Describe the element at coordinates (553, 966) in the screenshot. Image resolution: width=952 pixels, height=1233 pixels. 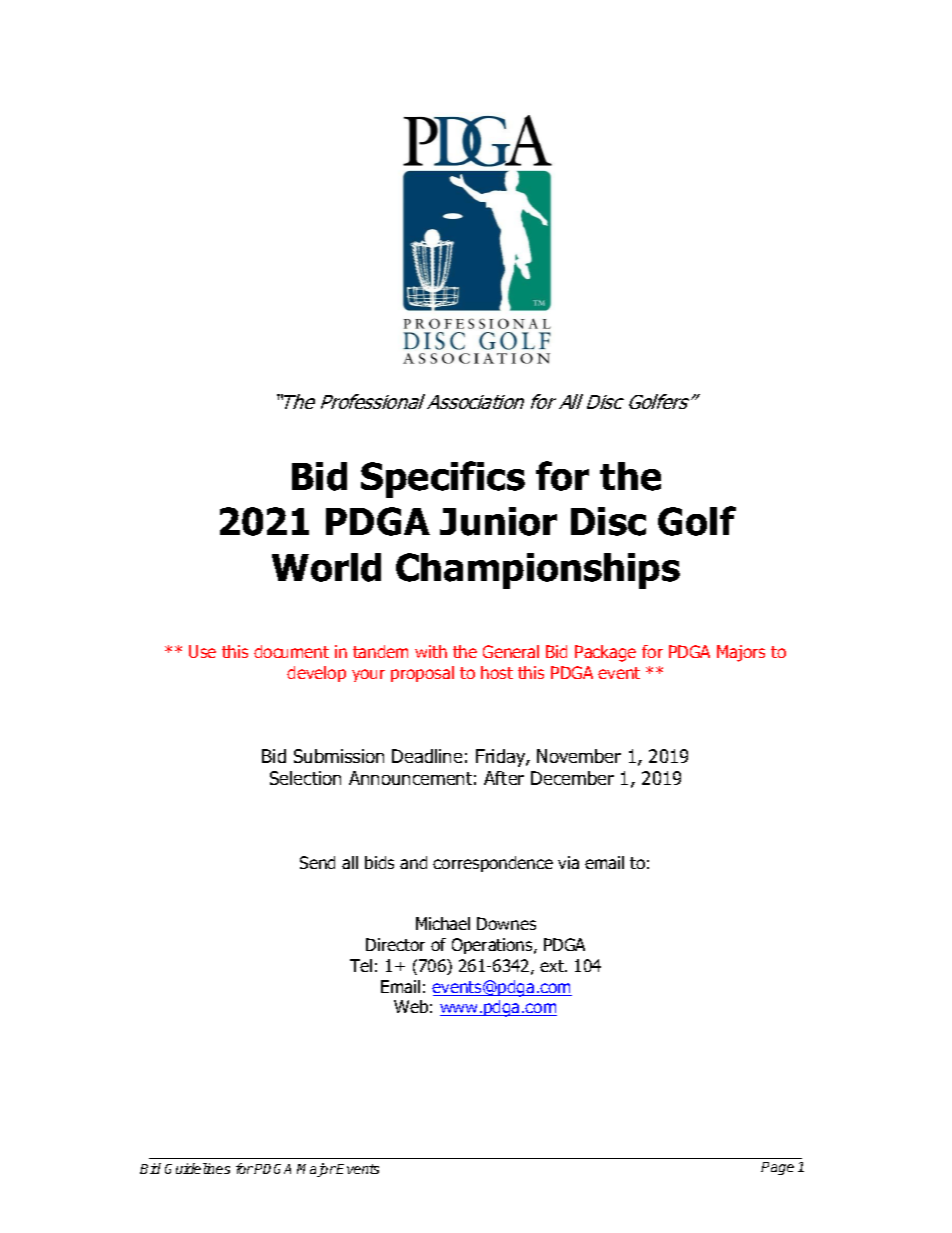
I see `ext` at that location.
